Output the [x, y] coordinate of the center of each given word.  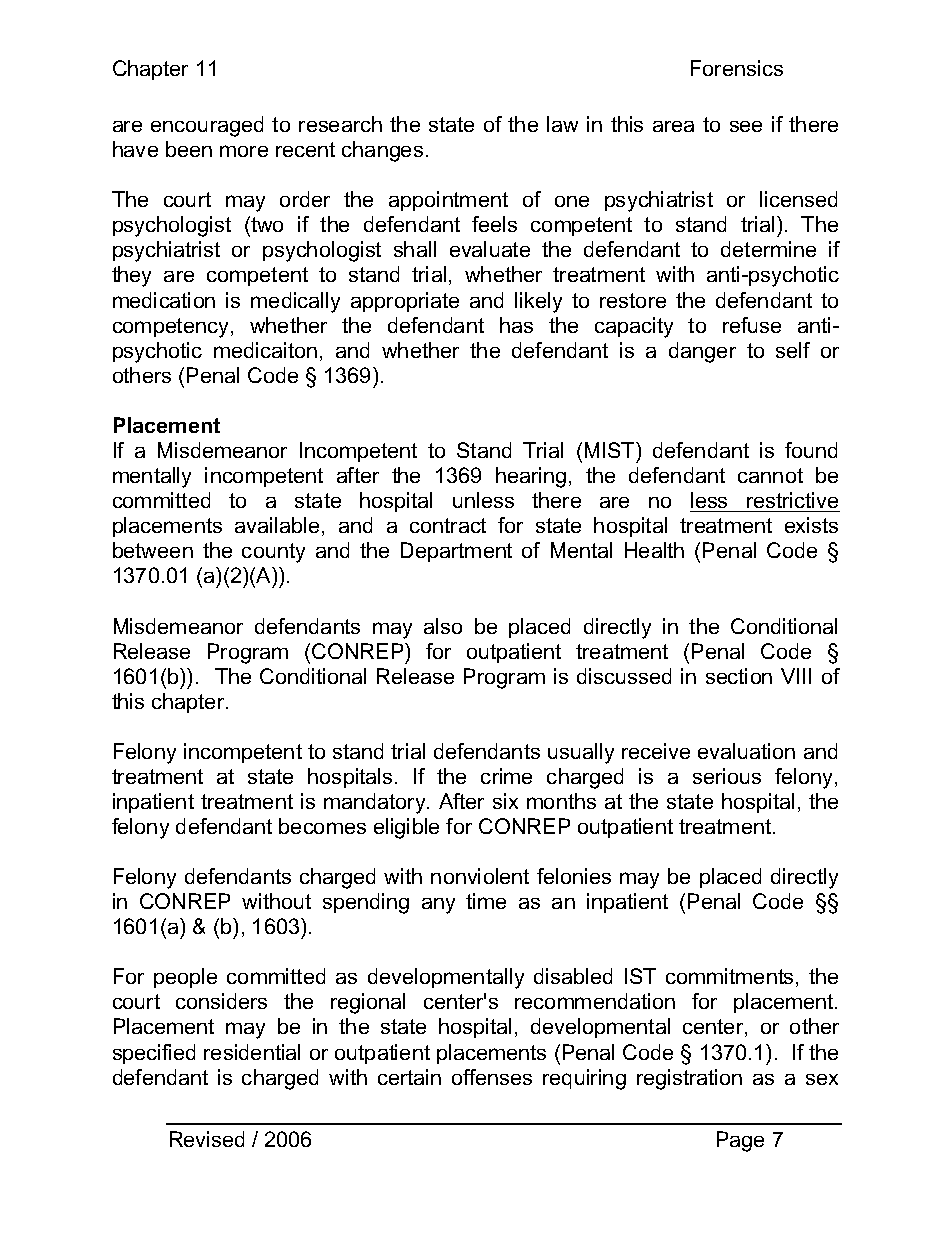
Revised [207, 1139]
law [562, 124]
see [746, 126]
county [273, 553]
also [443, 626]
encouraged [207, 126]
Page [740, 1141]
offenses [492, 1077]
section [739, 676]
